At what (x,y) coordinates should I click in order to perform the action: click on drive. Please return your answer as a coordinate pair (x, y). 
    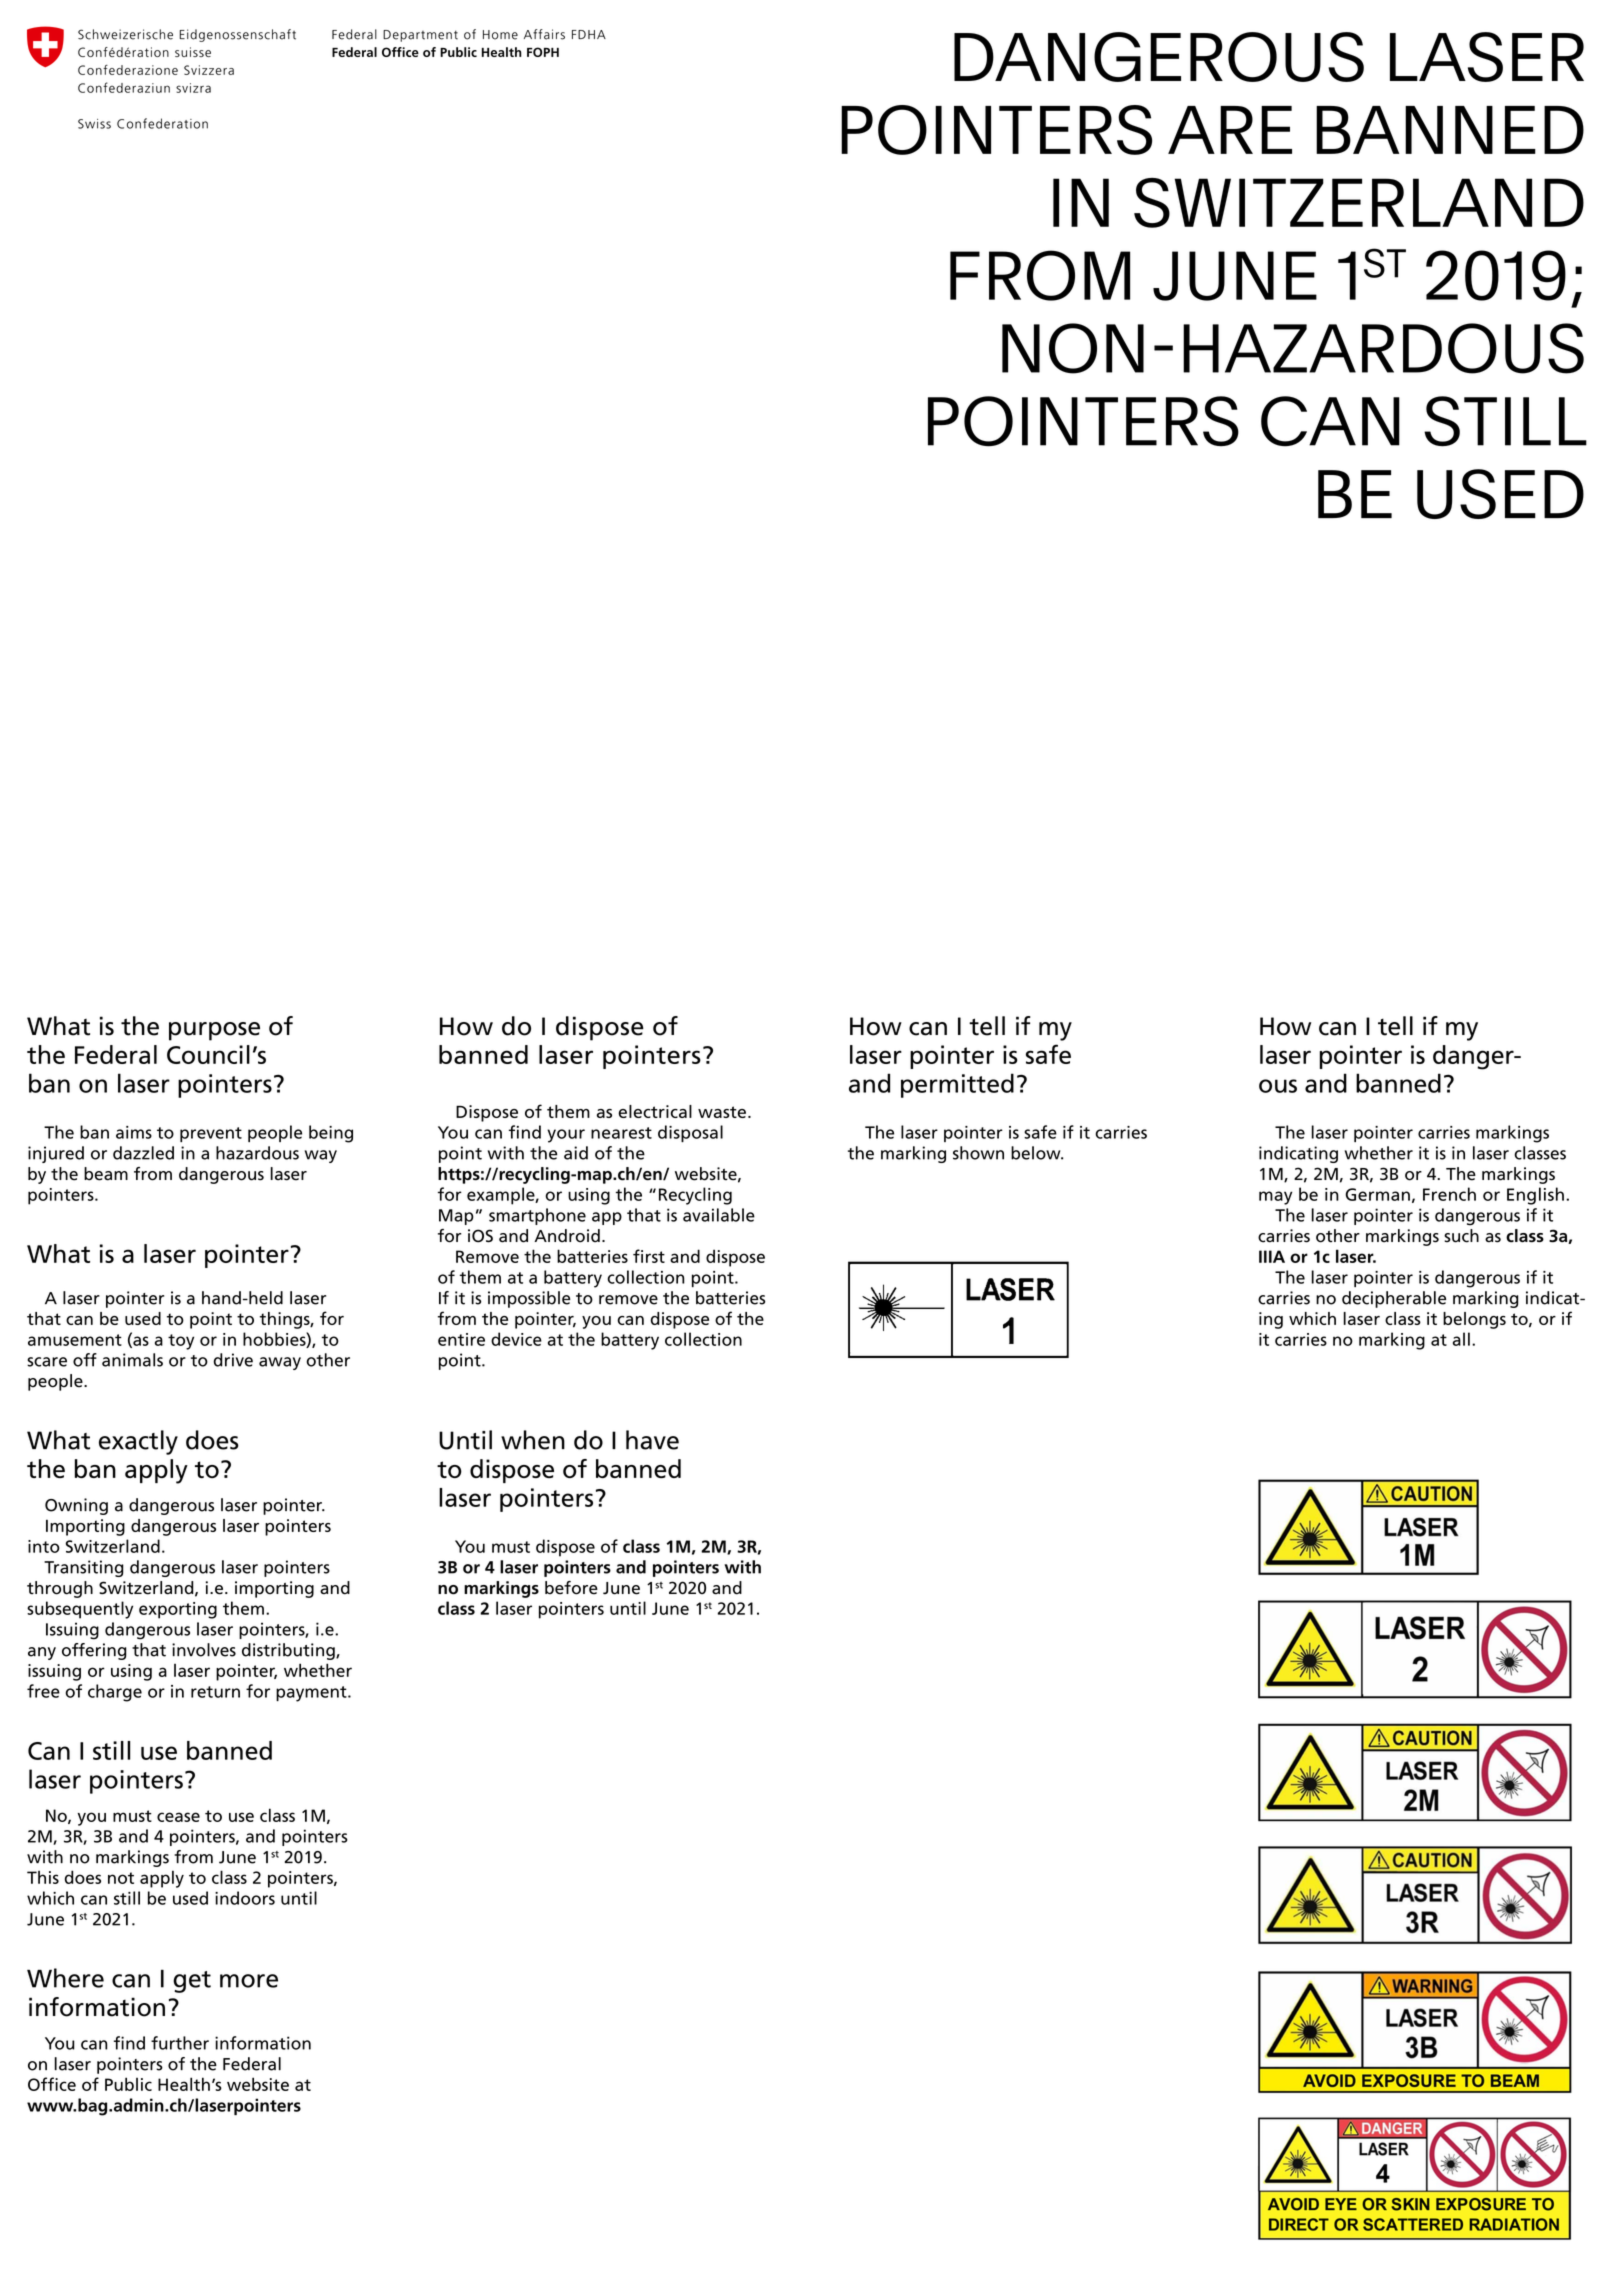
    Looking at the image, I should click on (233, 1360).
